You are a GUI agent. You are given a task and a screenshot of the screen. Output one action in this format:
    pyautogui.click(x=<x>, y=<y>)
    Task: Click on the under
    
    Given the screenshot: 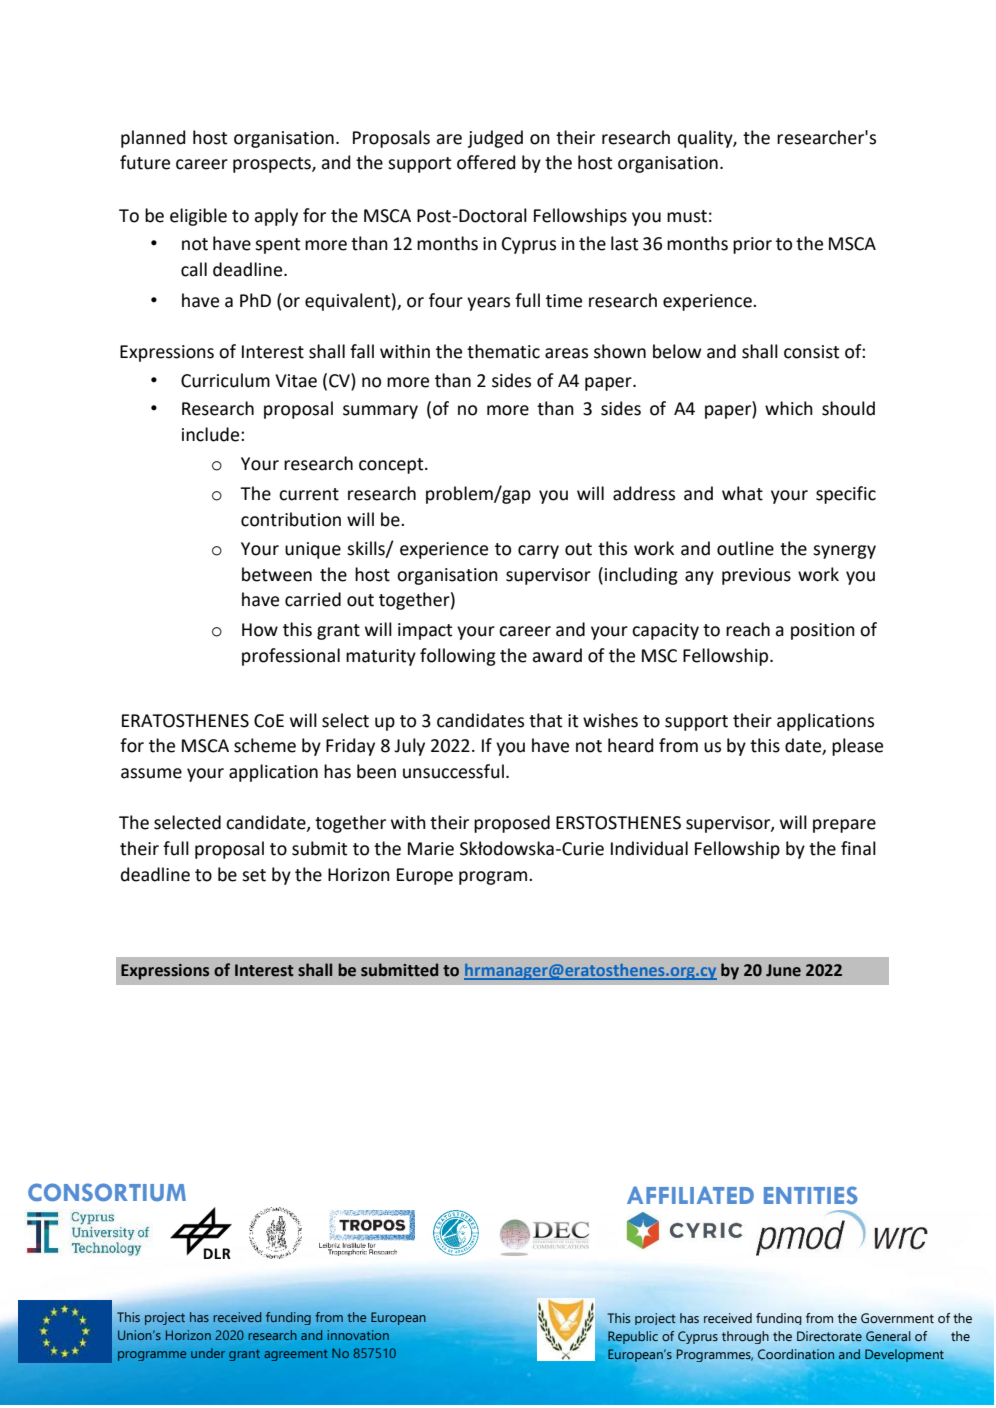 What is the action you would take?
    pyautogui.click(x=208, y=1353)
